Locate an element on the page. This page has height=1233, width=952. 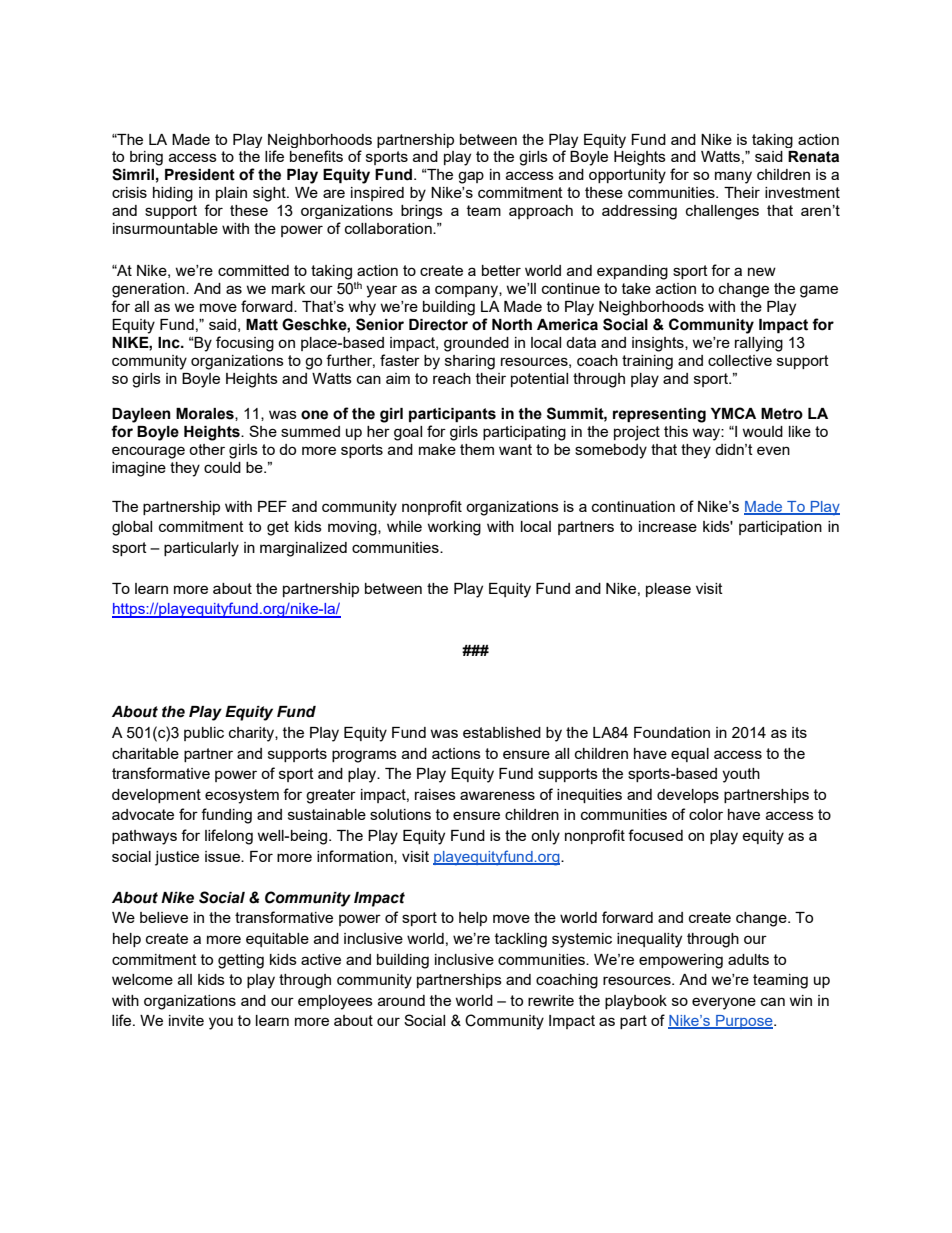
even is located at coordinates (773, 450).
